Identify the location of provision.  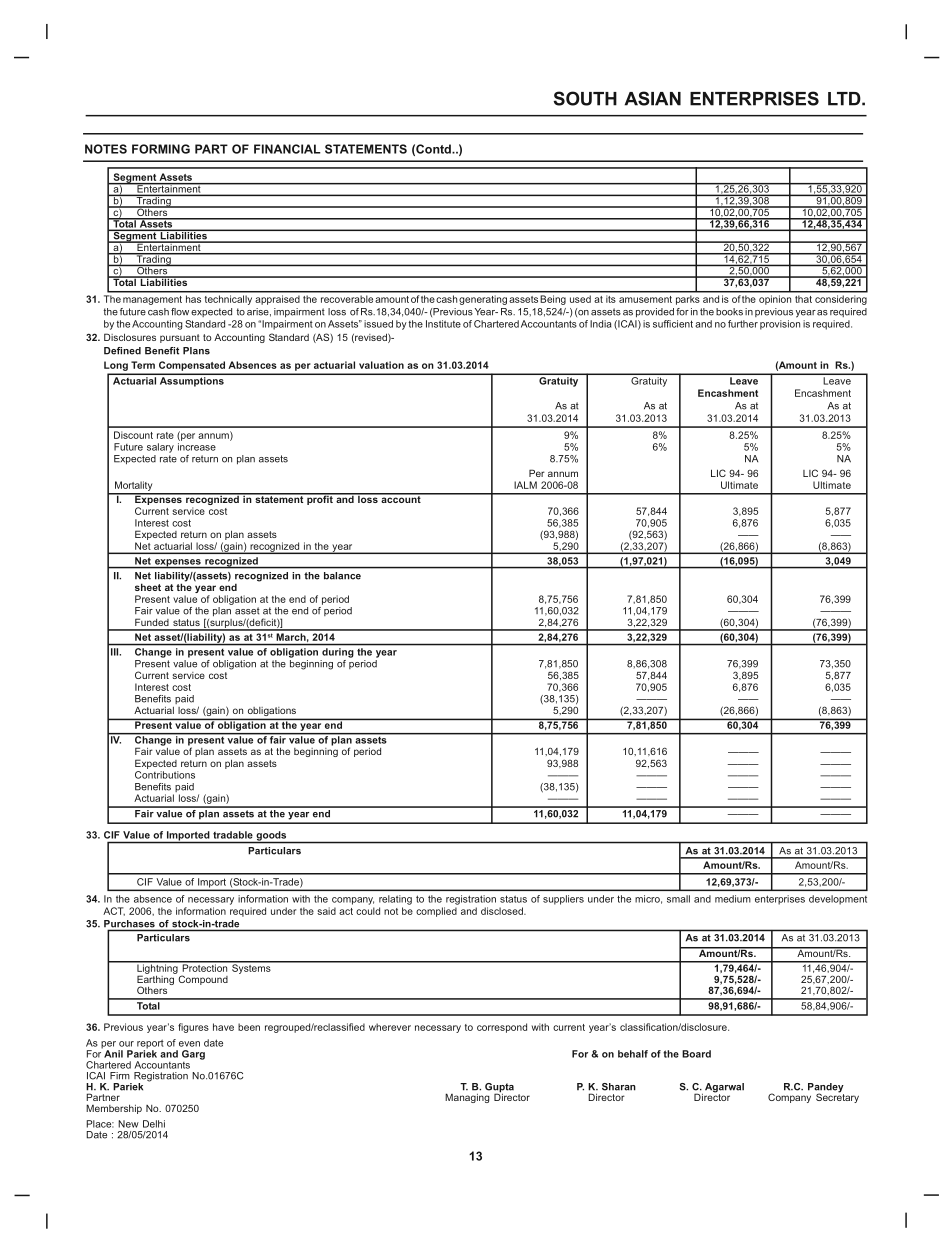
(780, 325).
